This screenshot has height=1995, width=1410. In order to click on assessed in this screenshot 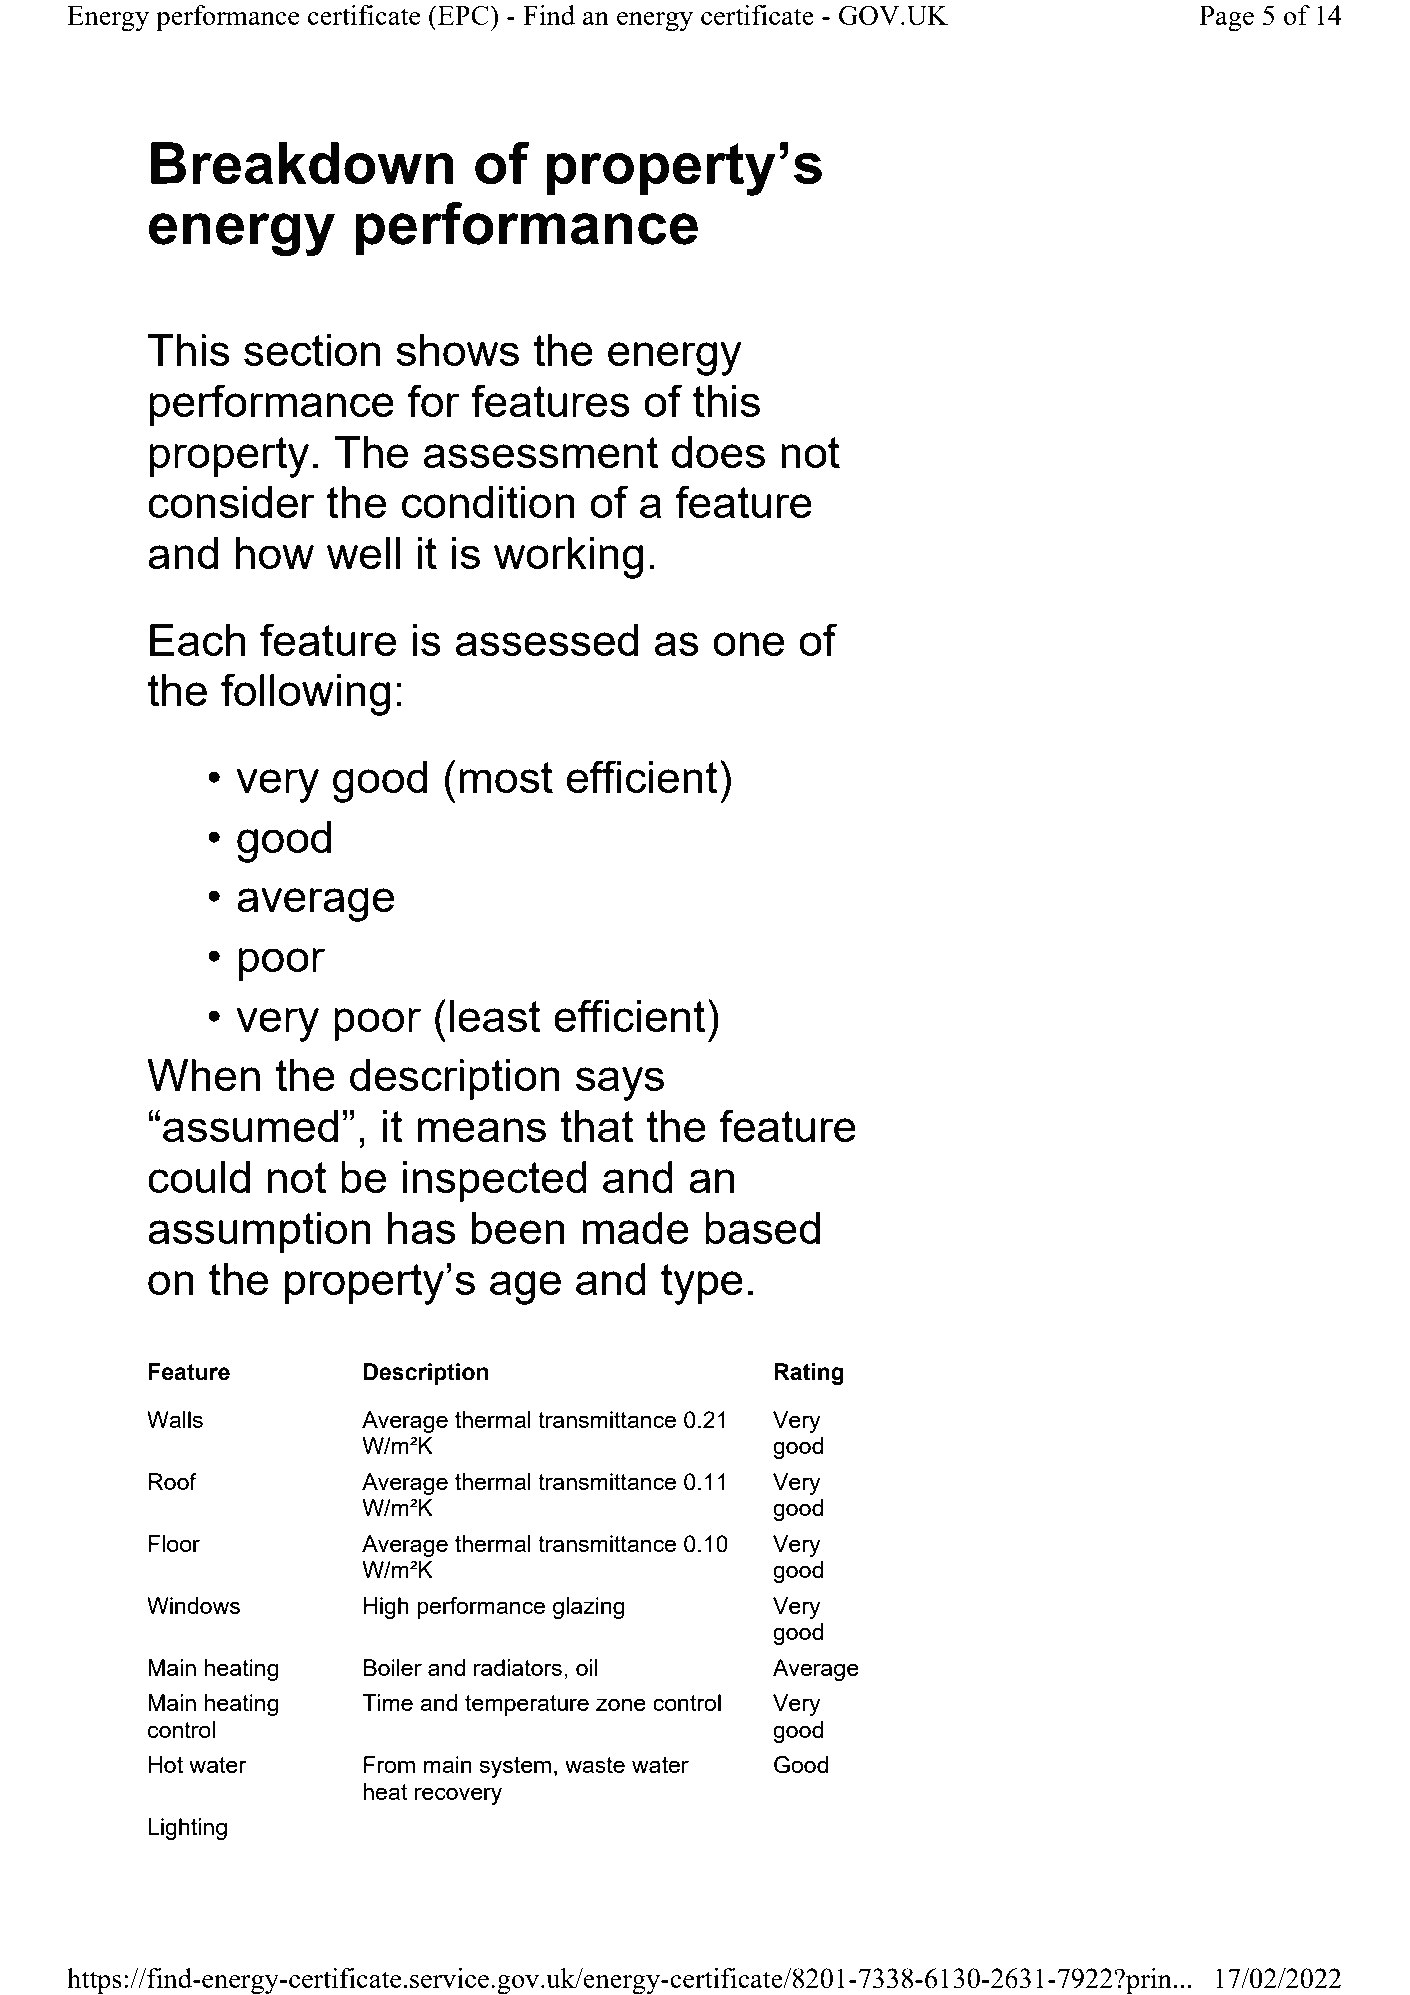, I will do `click(547, 640)`.
